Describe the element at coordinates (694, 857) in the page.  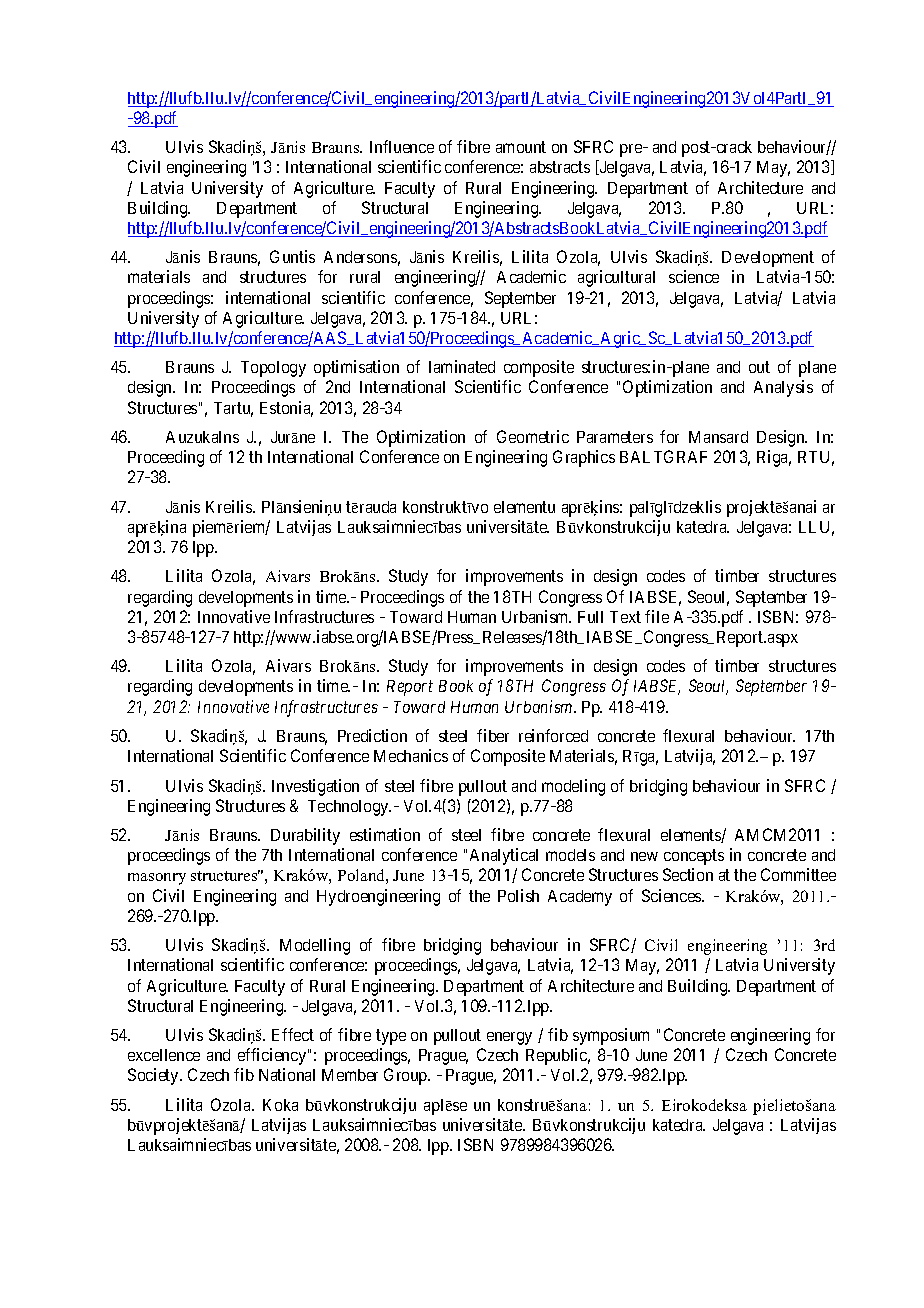
I see `concepts` at that location.
